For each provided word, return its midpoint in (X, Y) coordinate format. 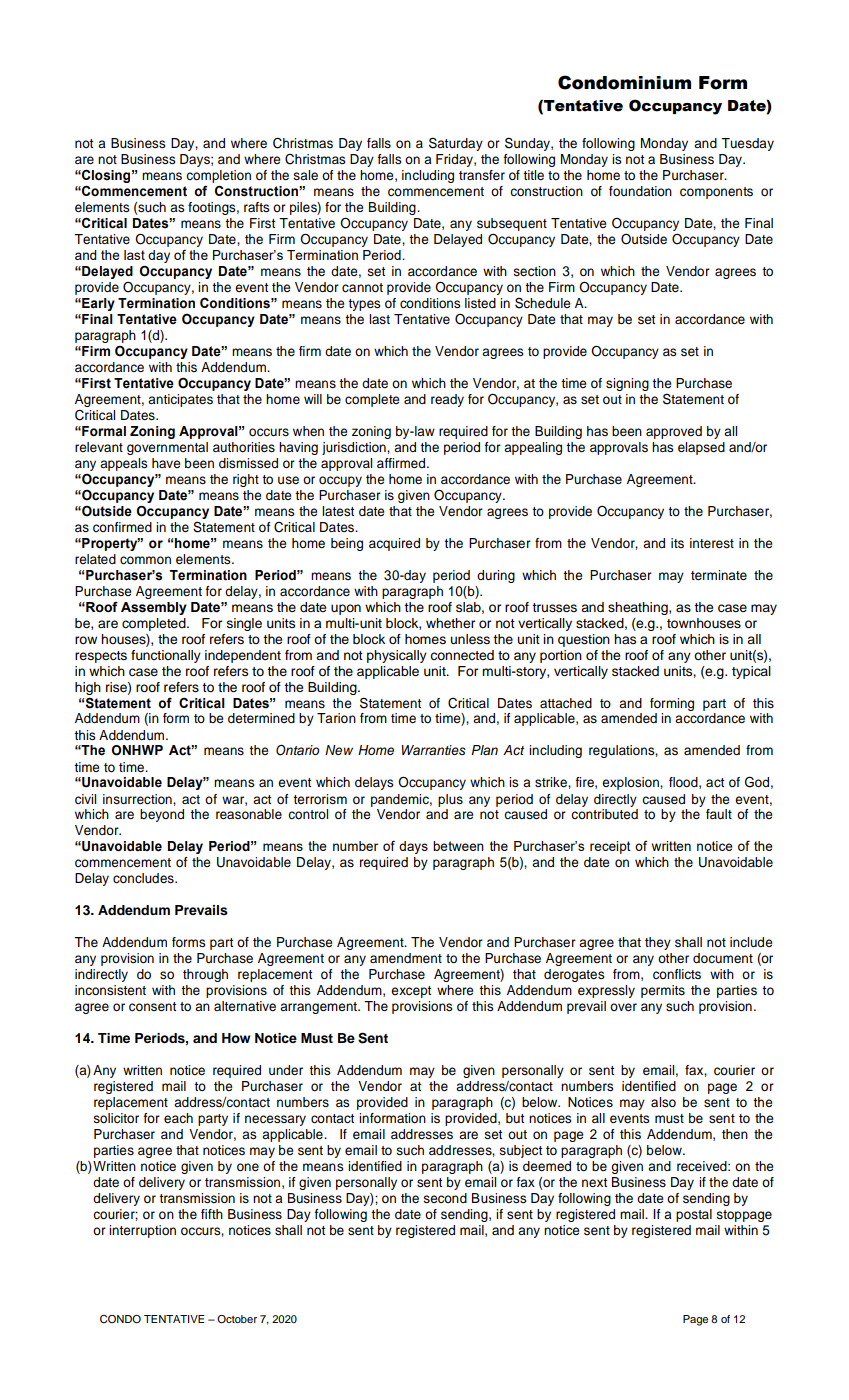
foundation (640, 191)
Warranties (434, 750)
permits (663, 991)
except (411, 992)
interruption (142, 1231)
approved (674, 432)
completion (218, 178)
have (166, 463)
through (205, 975)
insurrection (138, 799)
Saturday (456, 144)
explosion (631, 783)
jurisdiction (355, 448)
